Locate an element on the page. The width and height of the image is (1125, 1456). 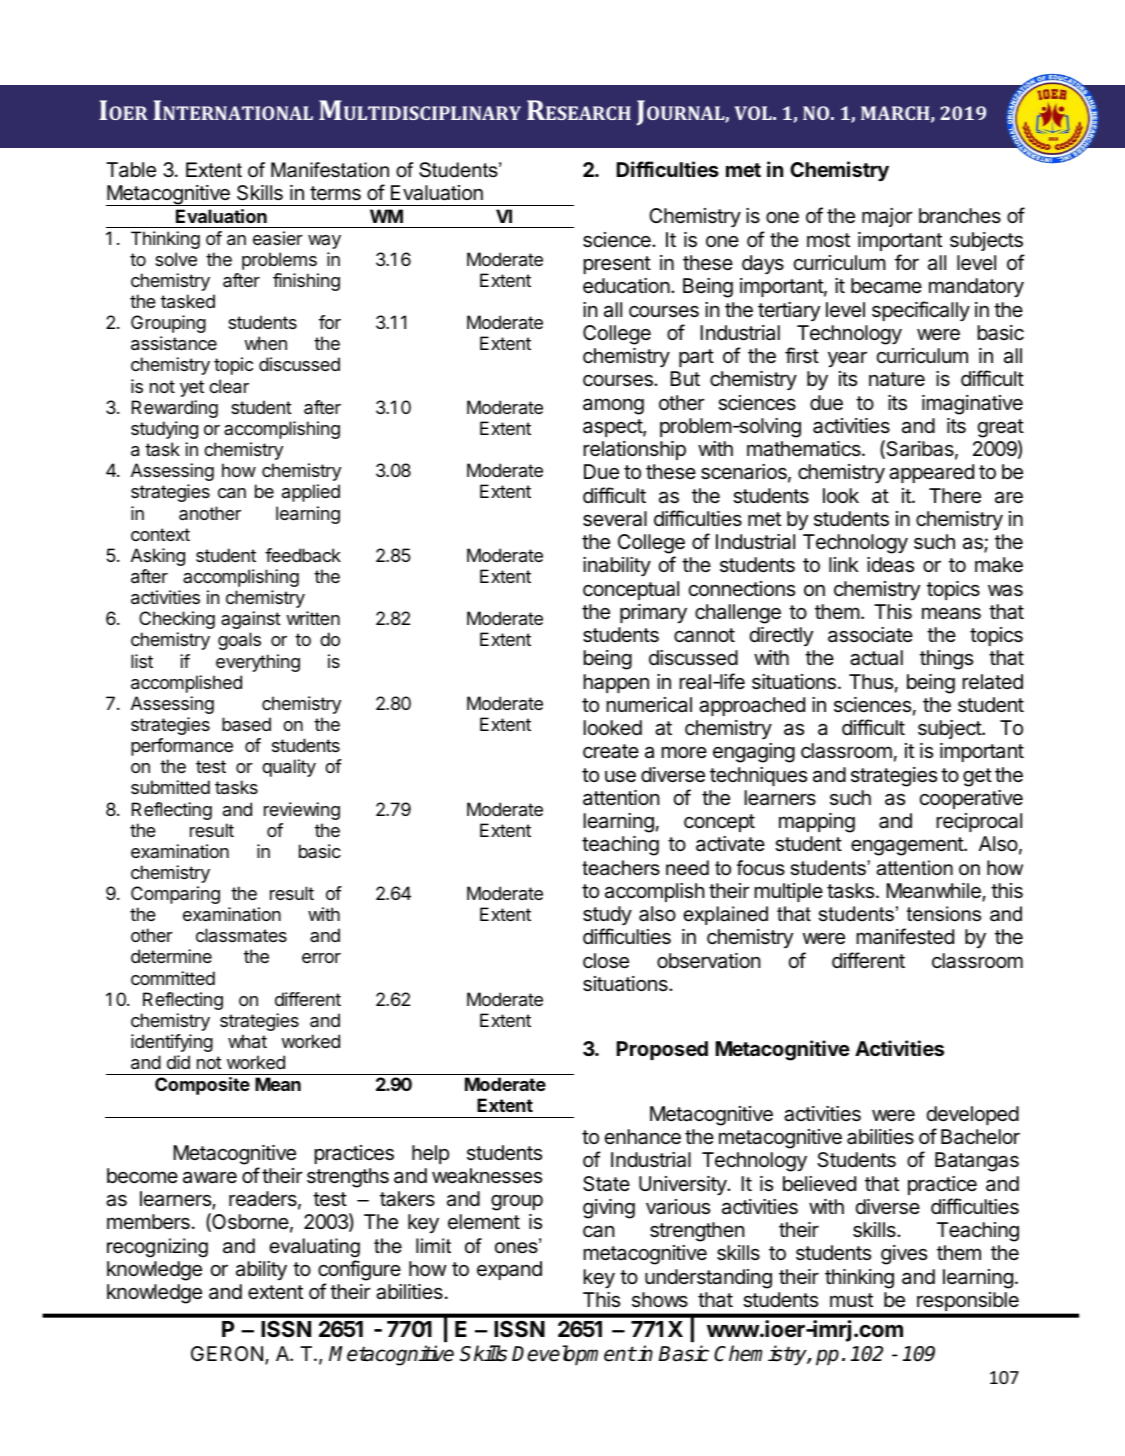
Development is located at coordinates (574, 1355).
